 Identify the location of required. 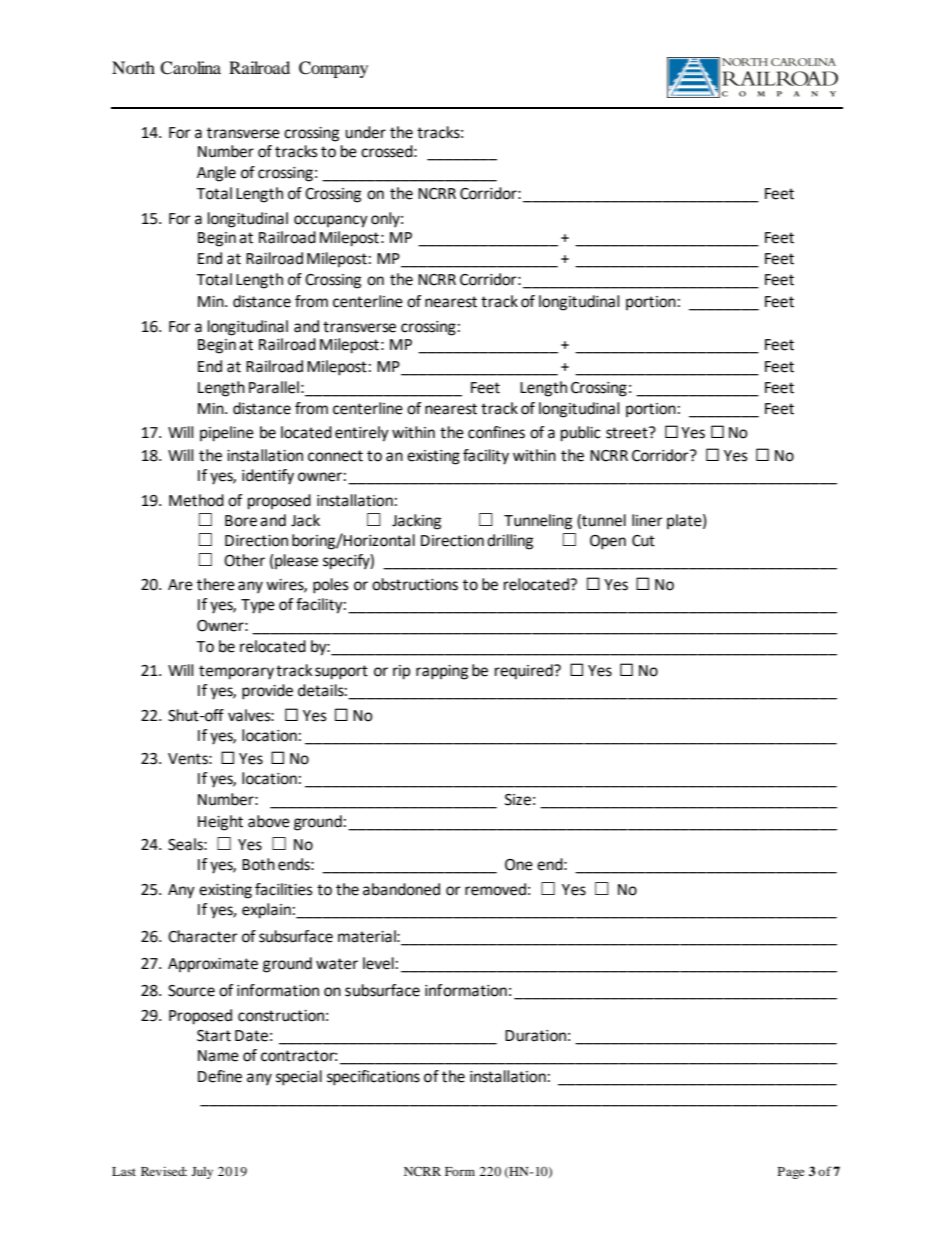
(525, 672).
